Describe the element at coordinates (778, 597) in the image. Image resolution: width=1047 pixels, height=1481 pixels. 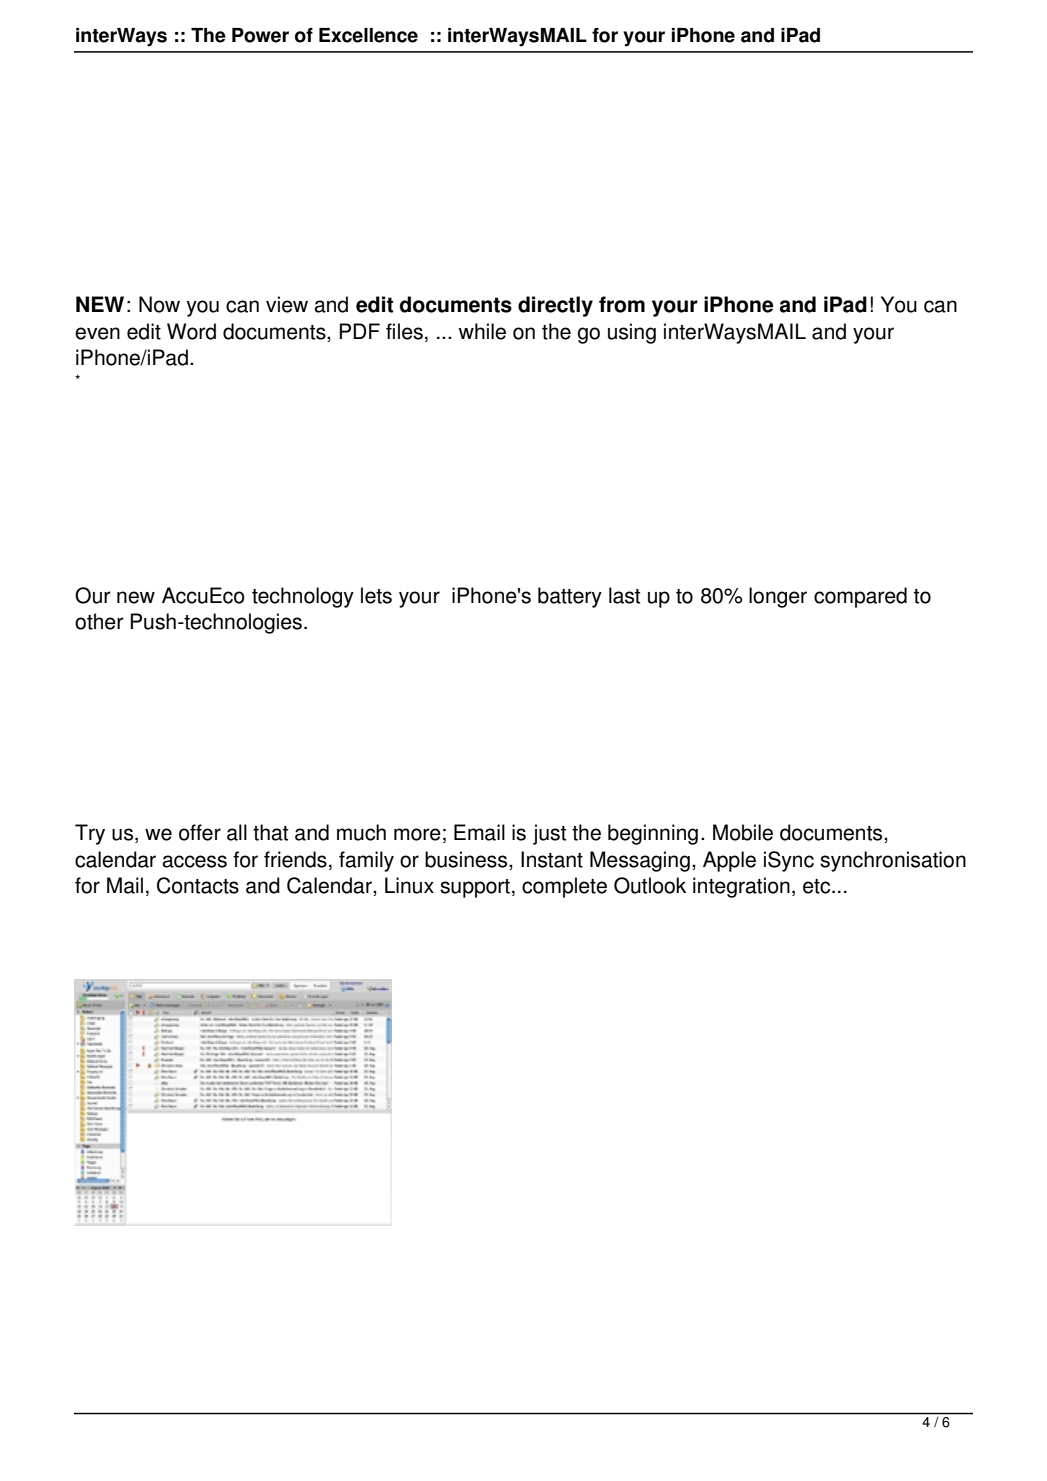
I see `longer` at that location.
